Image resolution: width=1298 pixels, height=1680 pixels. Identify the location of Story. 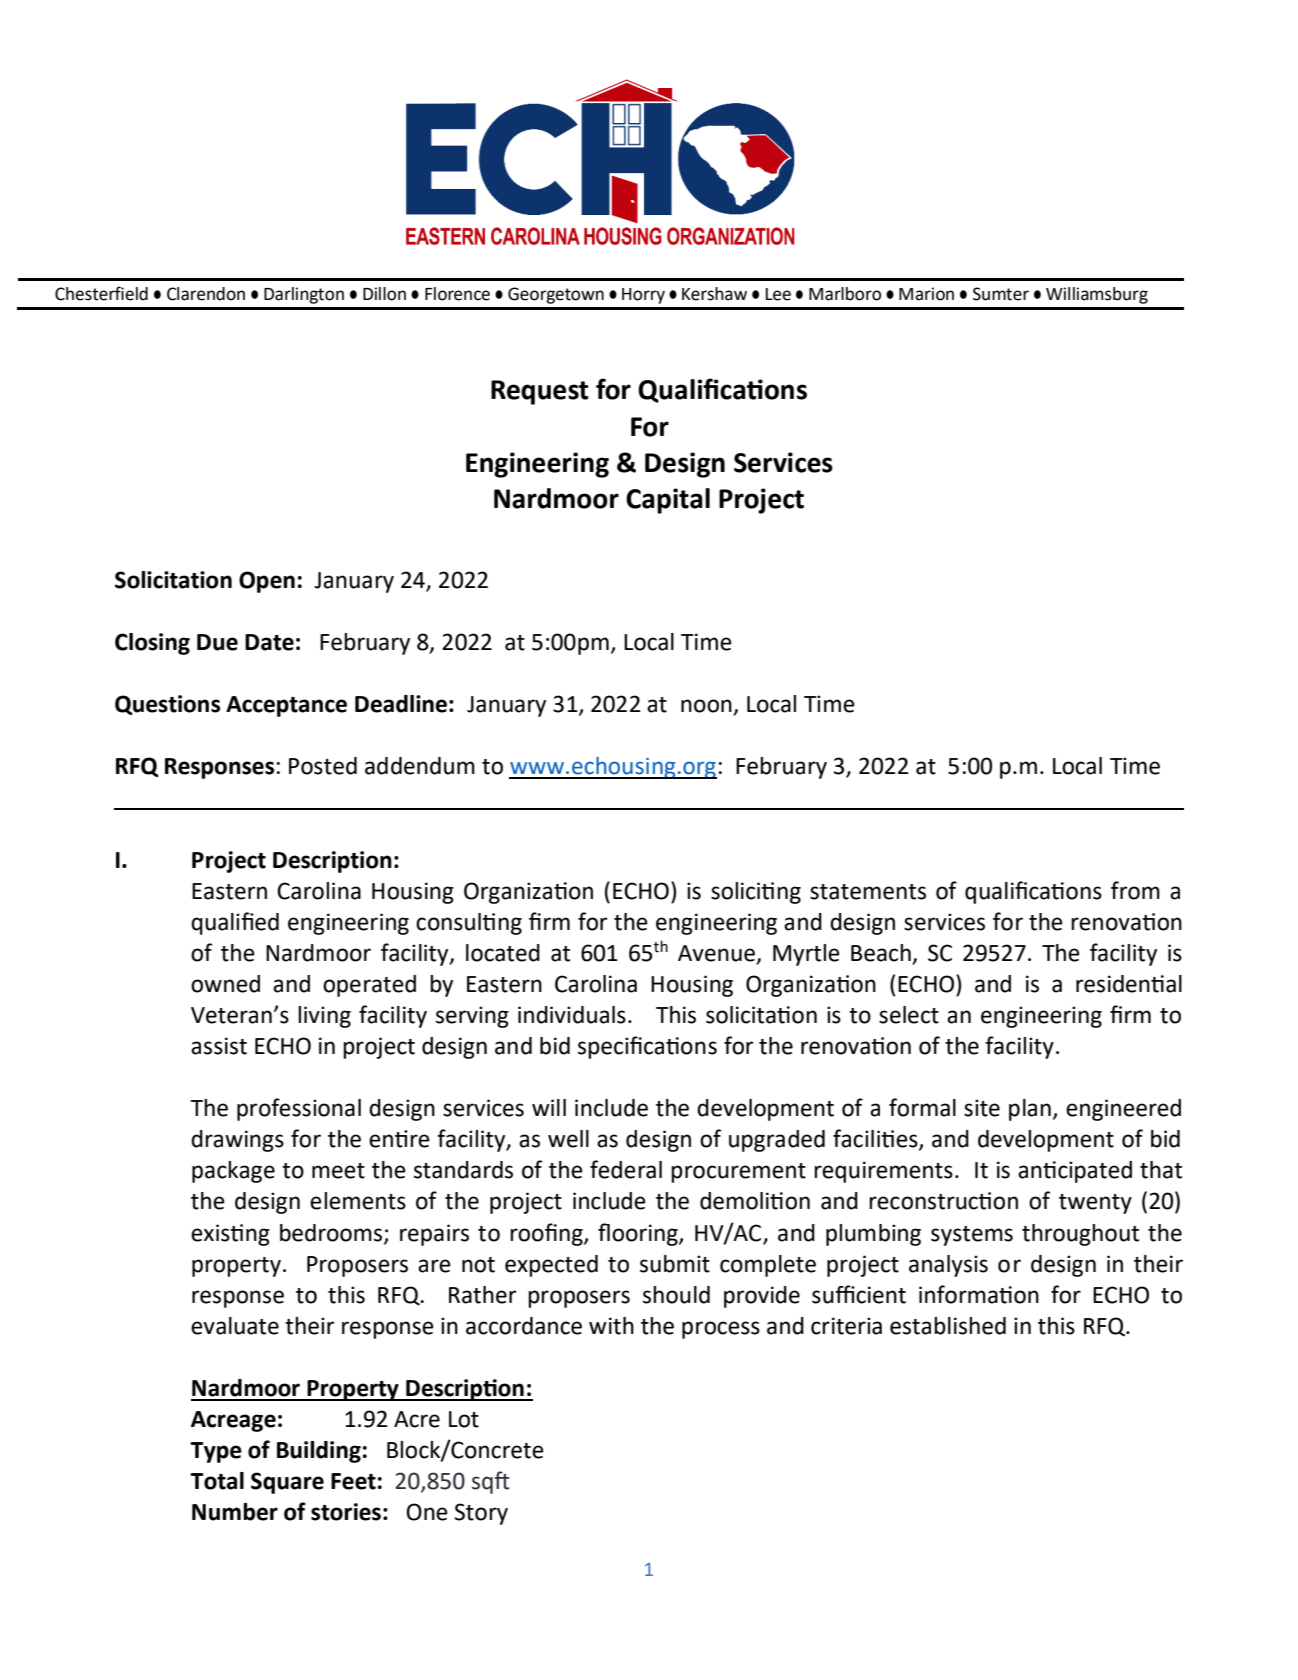
(481, 1514).
